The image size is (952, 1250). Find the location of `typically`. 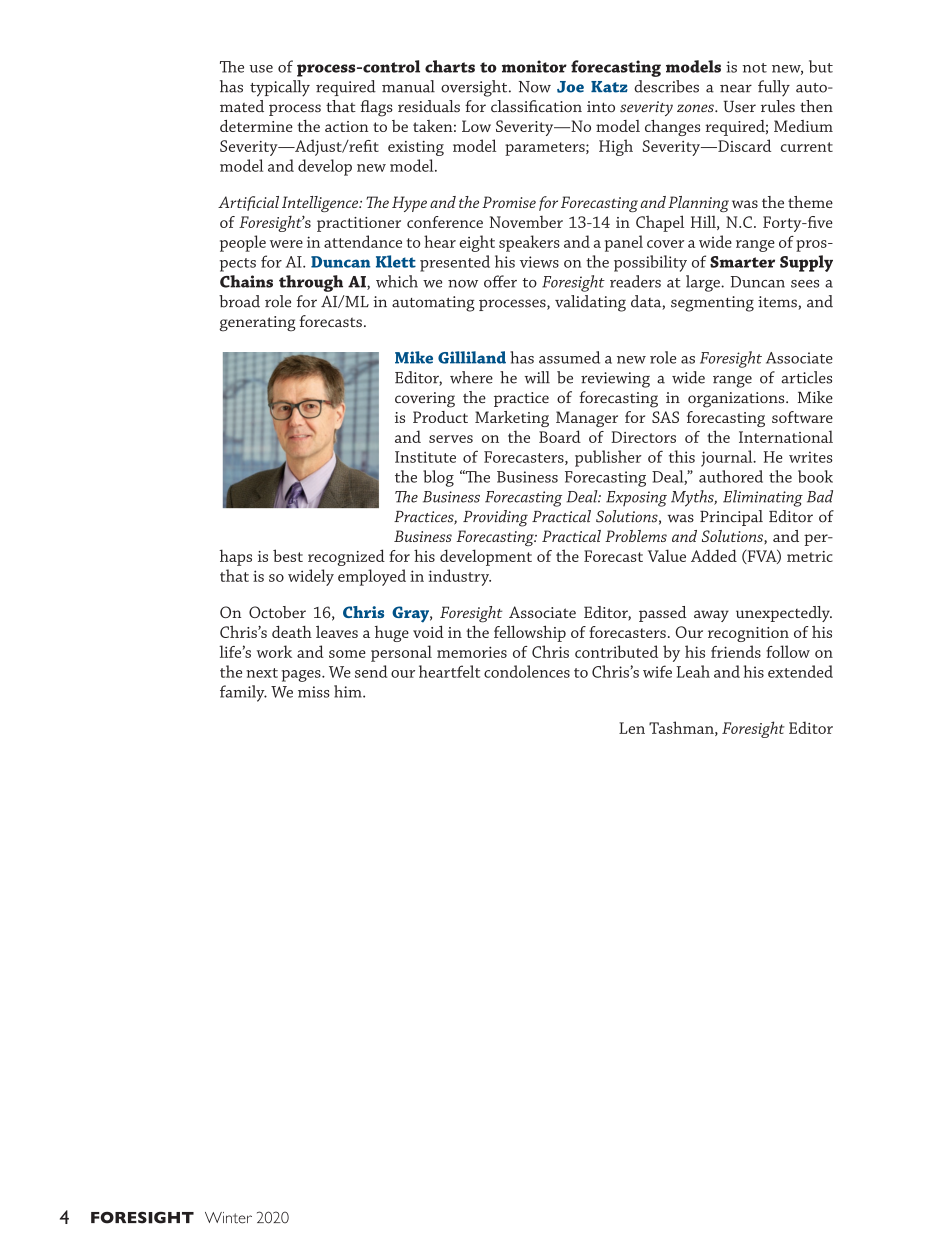

typically is located at coordinates (280, 88).
